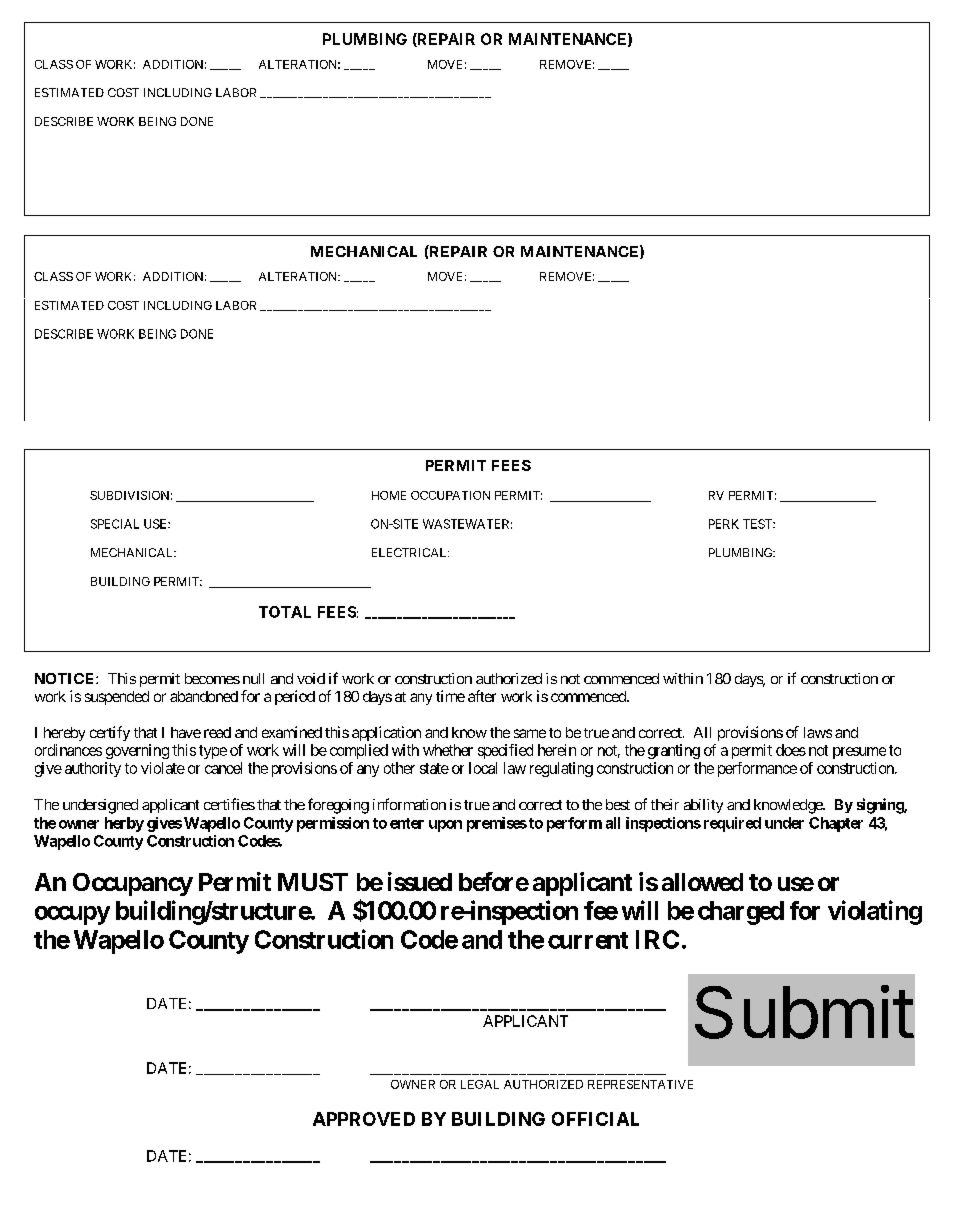 The width and height of the document is (954, 1232). What do you see at coordinates (724, 524) in the document?
I see `PERK` at bounding box center [724, 524].
